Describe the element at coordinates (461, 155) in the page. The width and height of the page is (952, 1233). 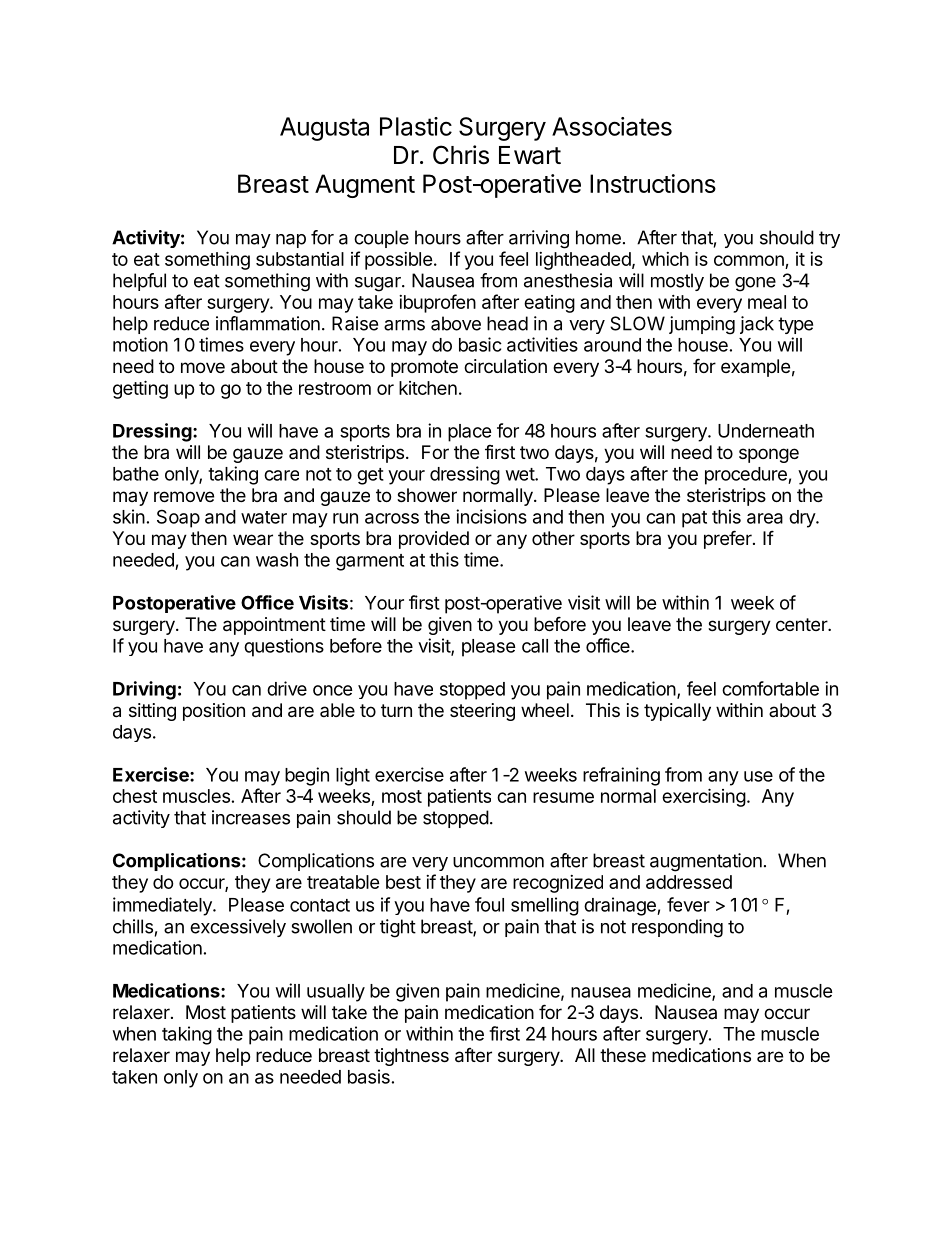
I see `Chris` at that location.
